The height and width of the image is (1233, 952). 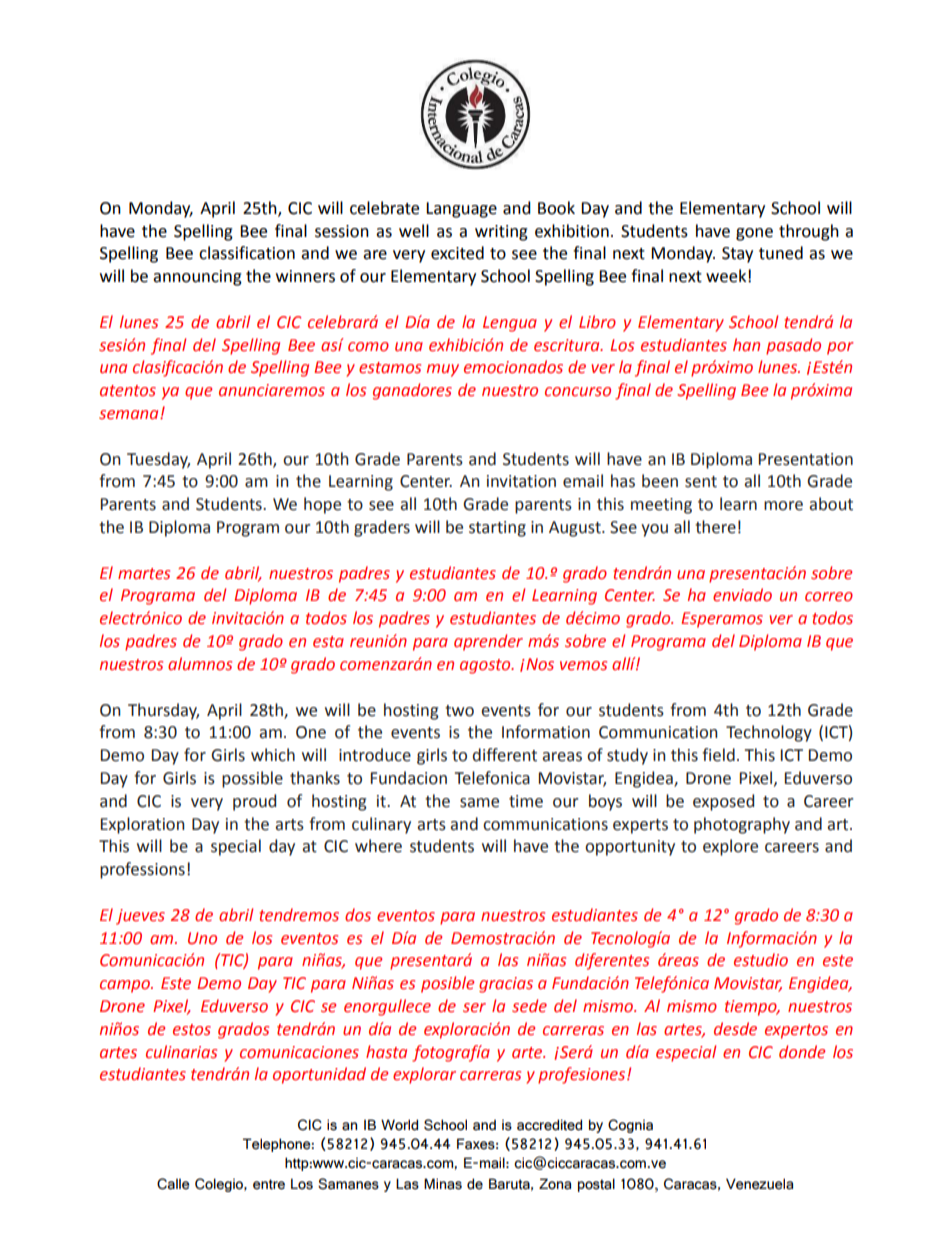 I want to click on Venezuela, so click(x=759, y=1184).
